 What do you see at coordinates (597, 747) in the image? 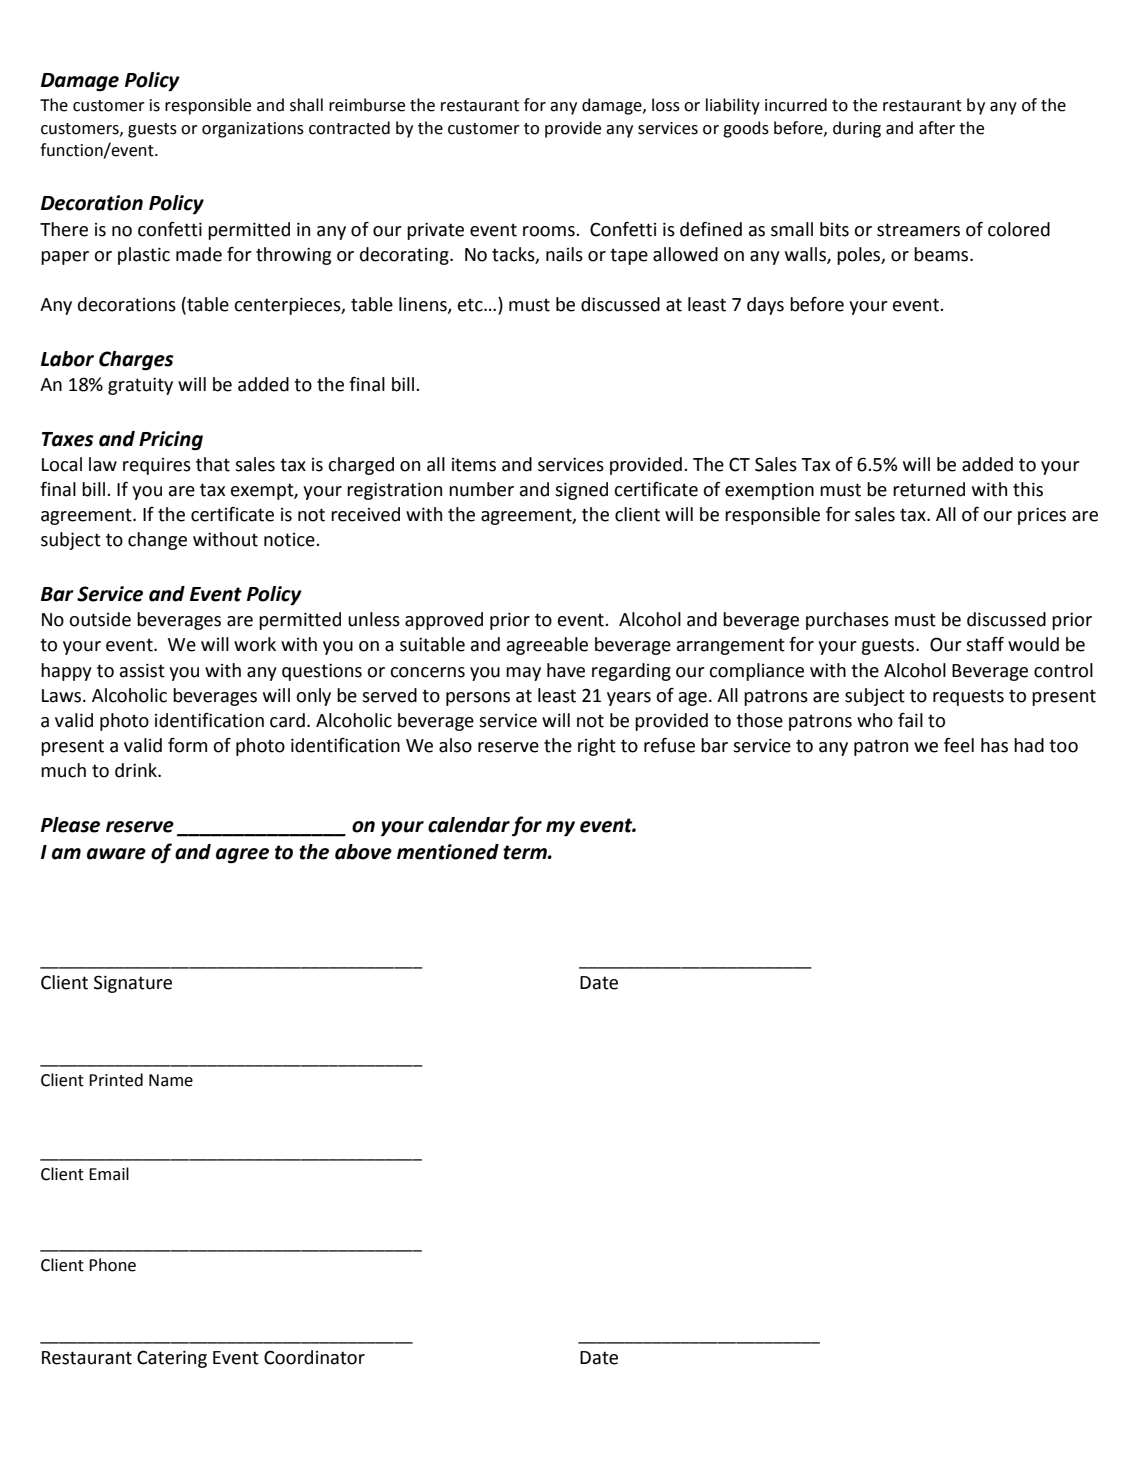
I see `right` at bounding box center [597, 747].
